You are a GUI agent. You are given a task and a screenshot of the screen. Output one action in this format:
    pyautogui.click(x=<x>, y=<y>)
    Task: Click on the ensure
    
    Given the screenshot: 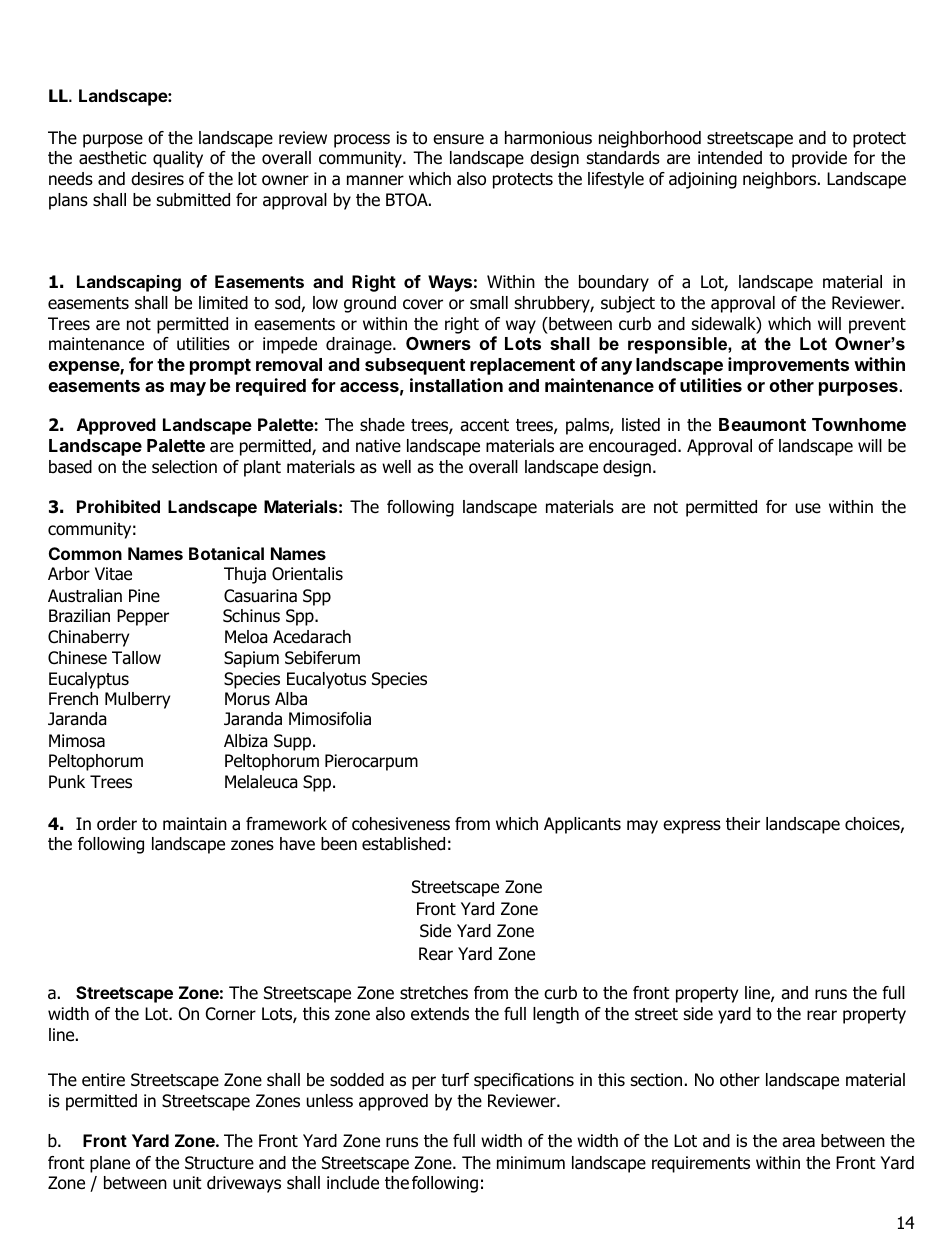 What is the action you would take?
    pyautogui.click(x=458, y=139)
